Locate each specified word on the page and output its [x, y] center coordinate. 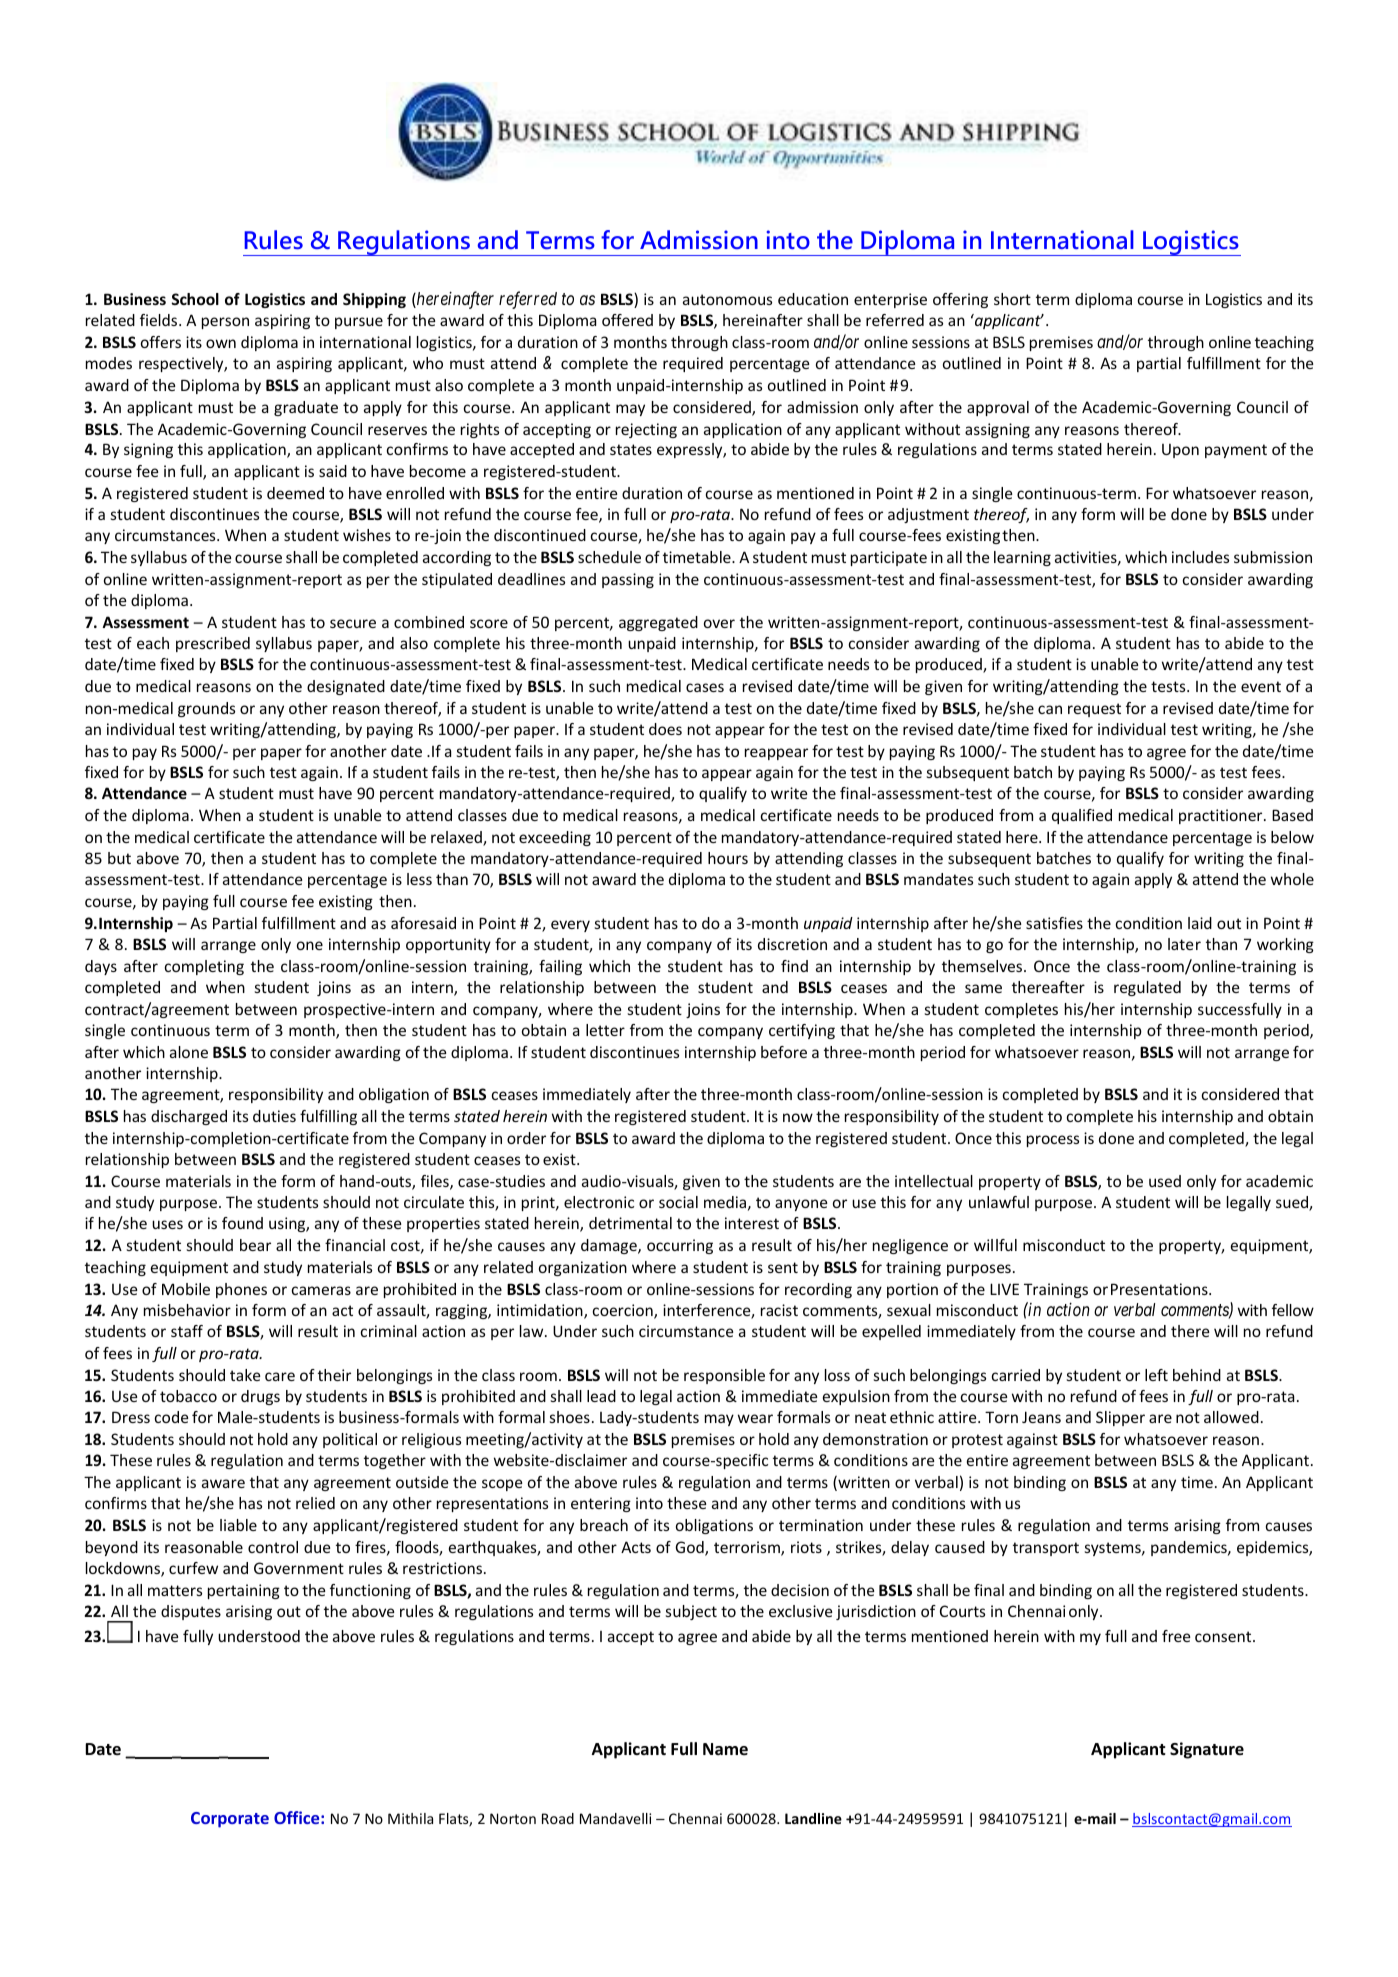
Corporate [230, 1820]
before [784, 1052]
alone [189, 1052]
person [225, 323]
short [1012, 299]
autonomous [727, 299]
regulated [1147, 988]
